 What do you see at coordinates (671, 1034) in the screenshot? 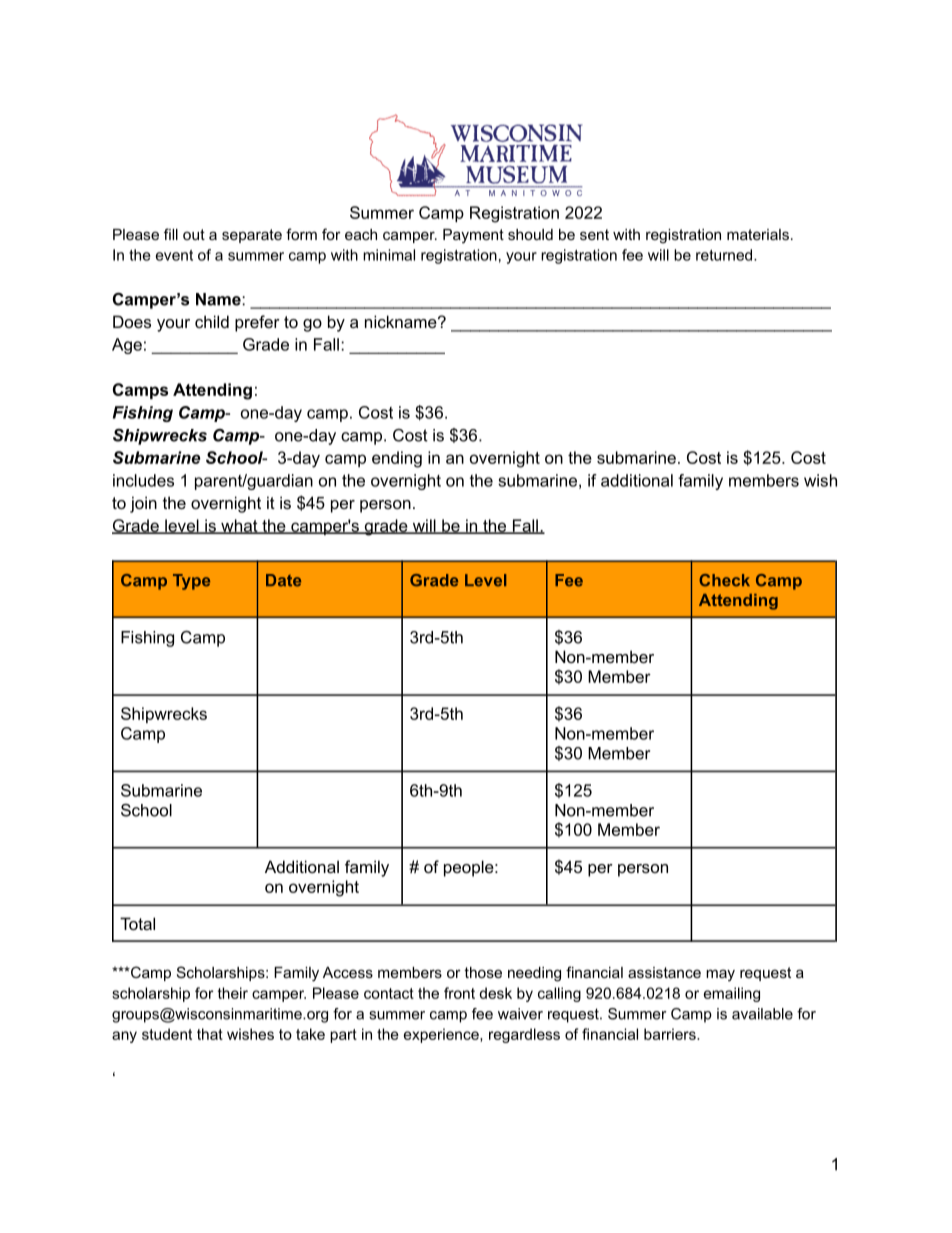
I see `barriers` at bounding box center [671, 1034].
